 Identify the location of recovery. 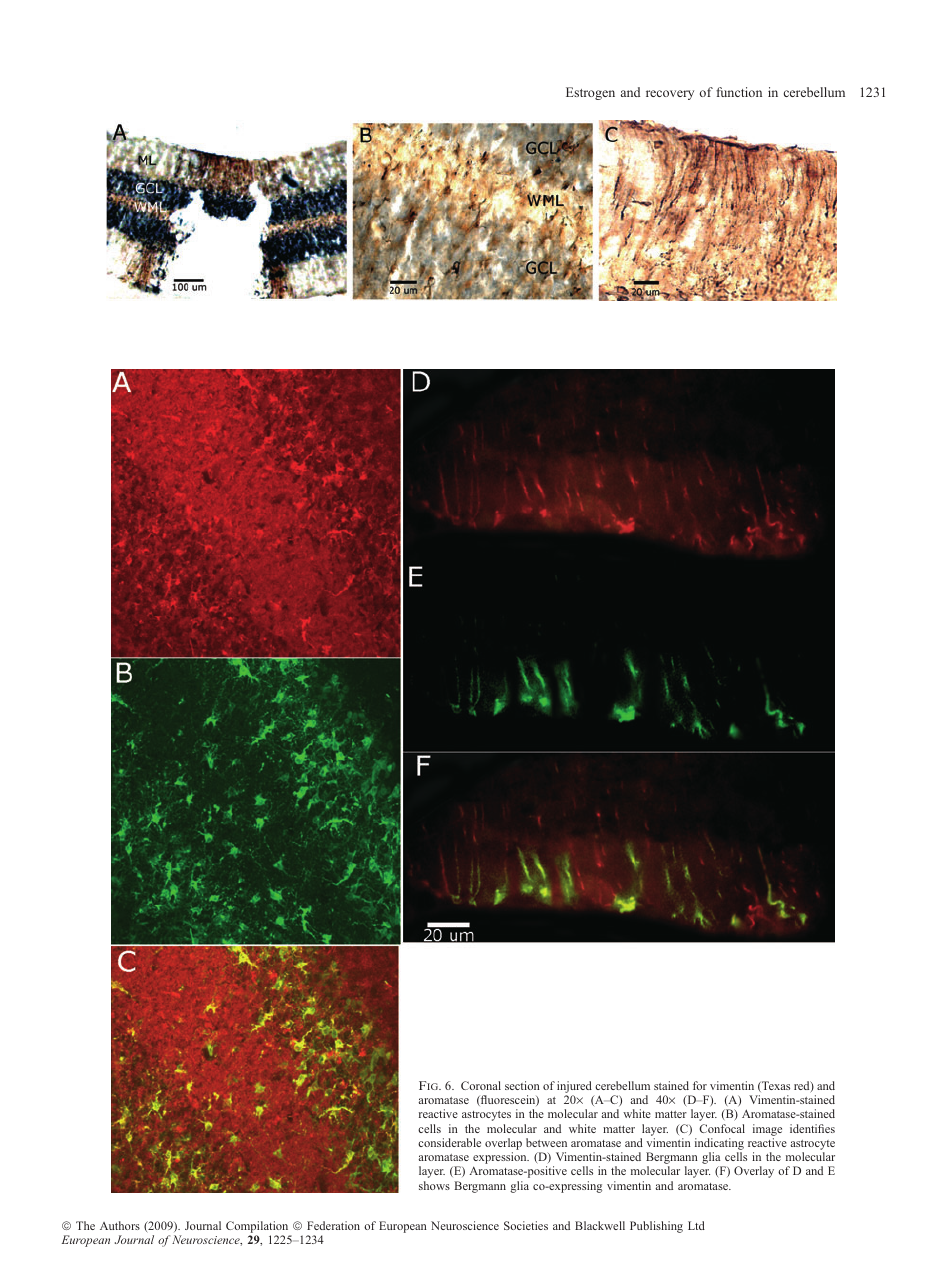
(670, 95).
